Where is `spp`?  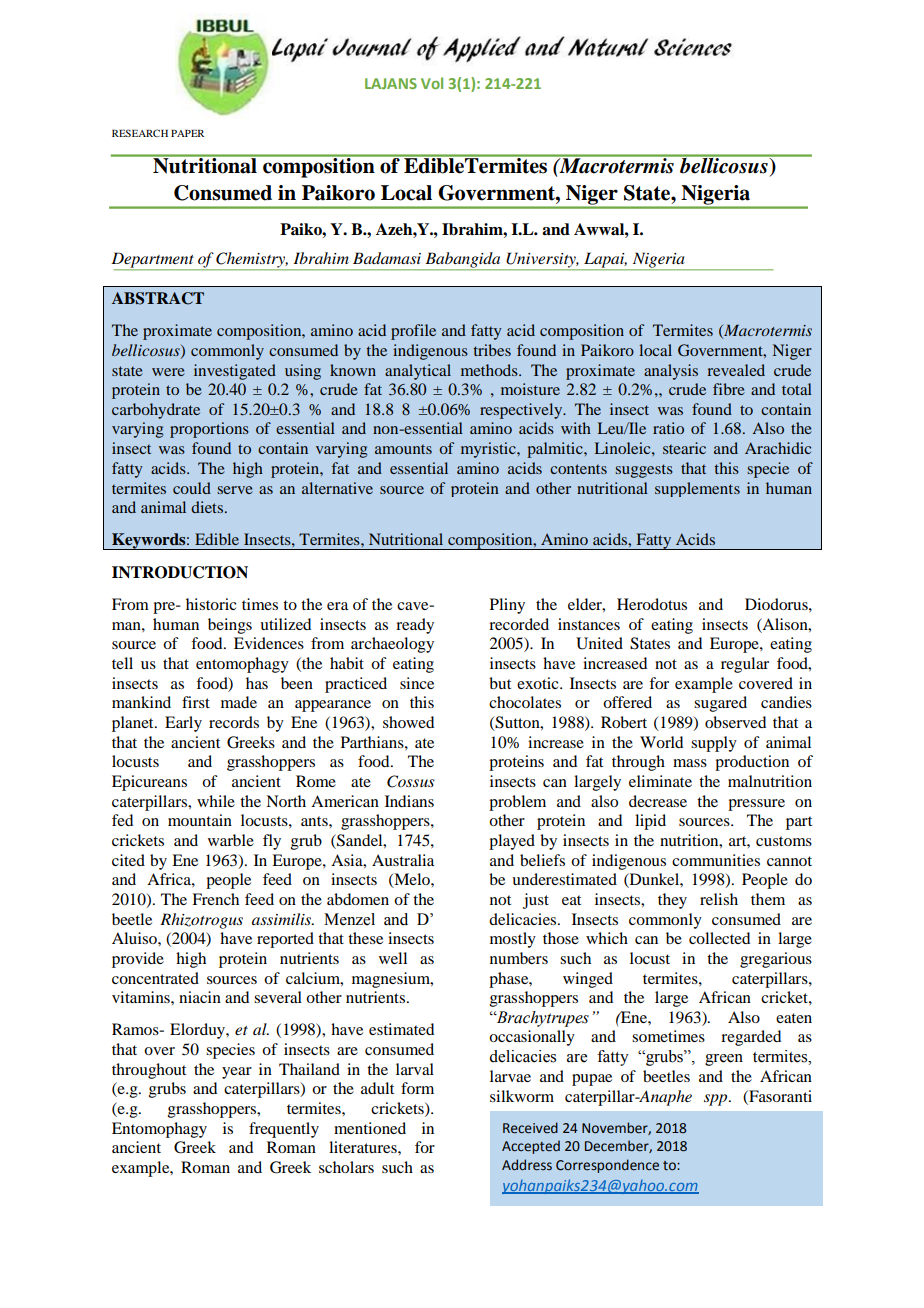 spp is located at coordinates (717, 1100).
